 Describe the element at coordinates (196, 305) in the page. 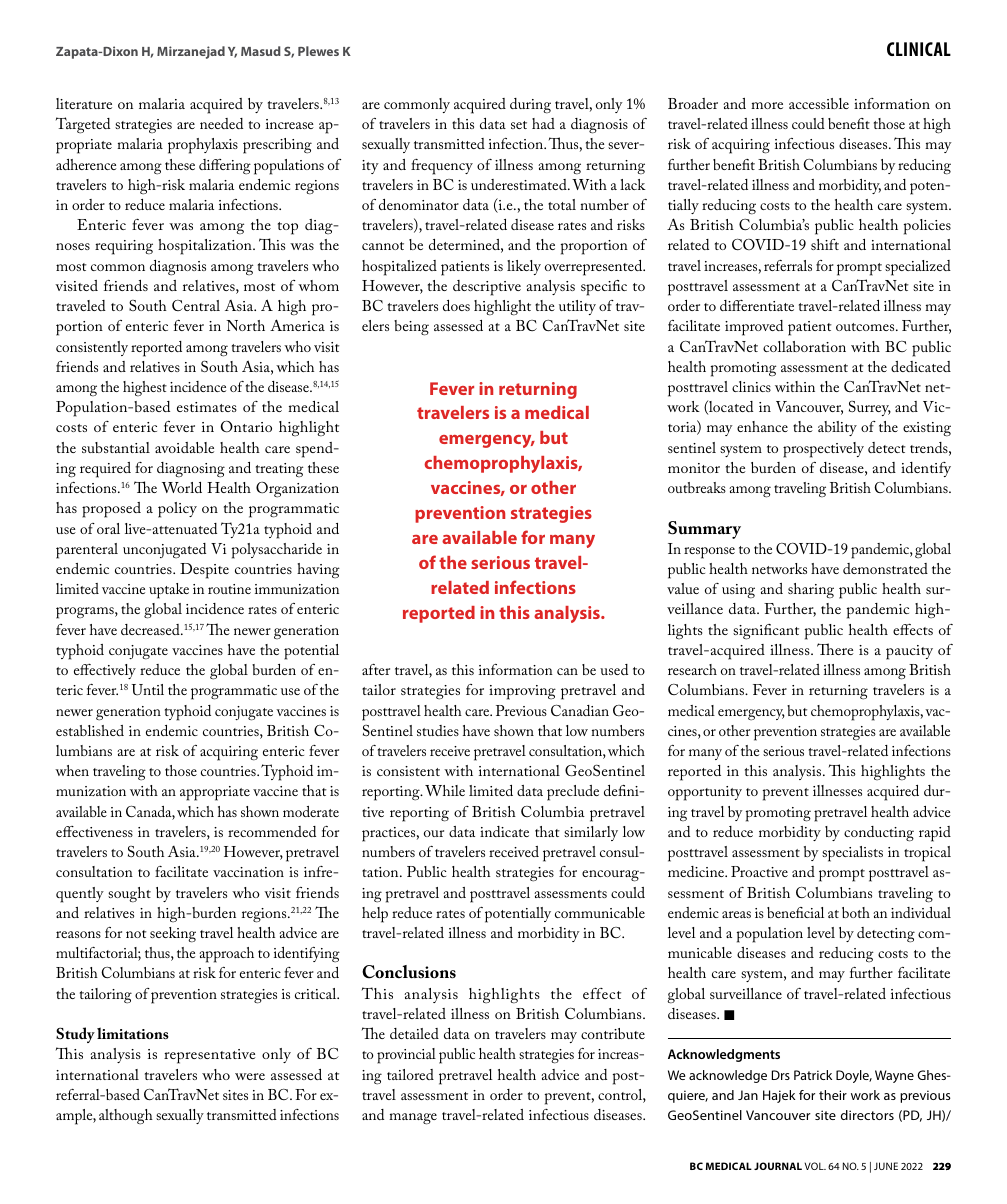

I see `Central` at that location.
